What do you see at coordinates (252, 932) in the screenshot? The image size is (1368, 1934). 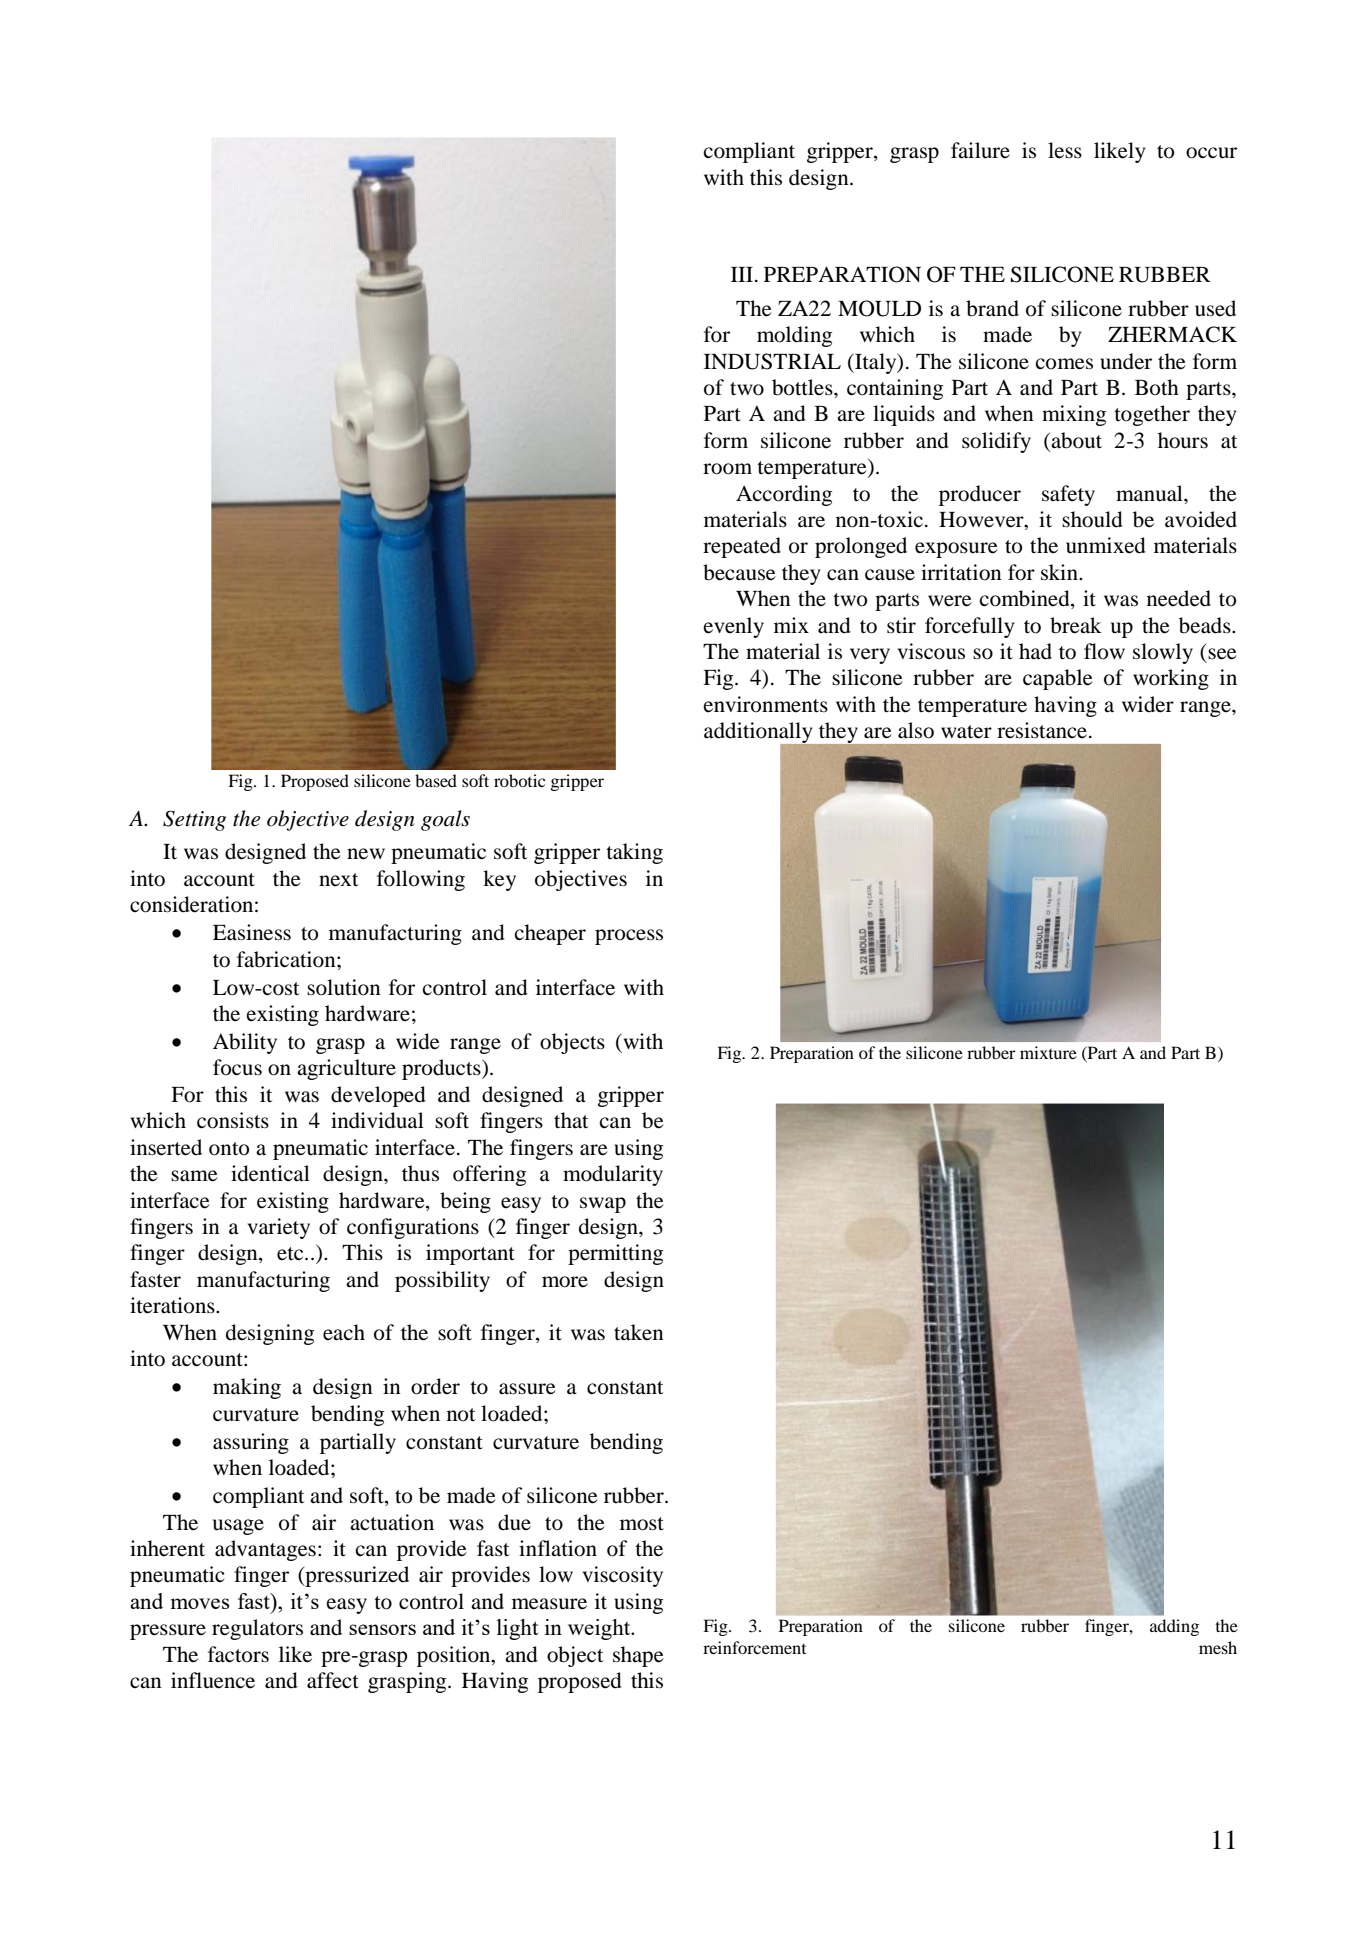 I see `Easiness` at bounding box center [252, 932].
